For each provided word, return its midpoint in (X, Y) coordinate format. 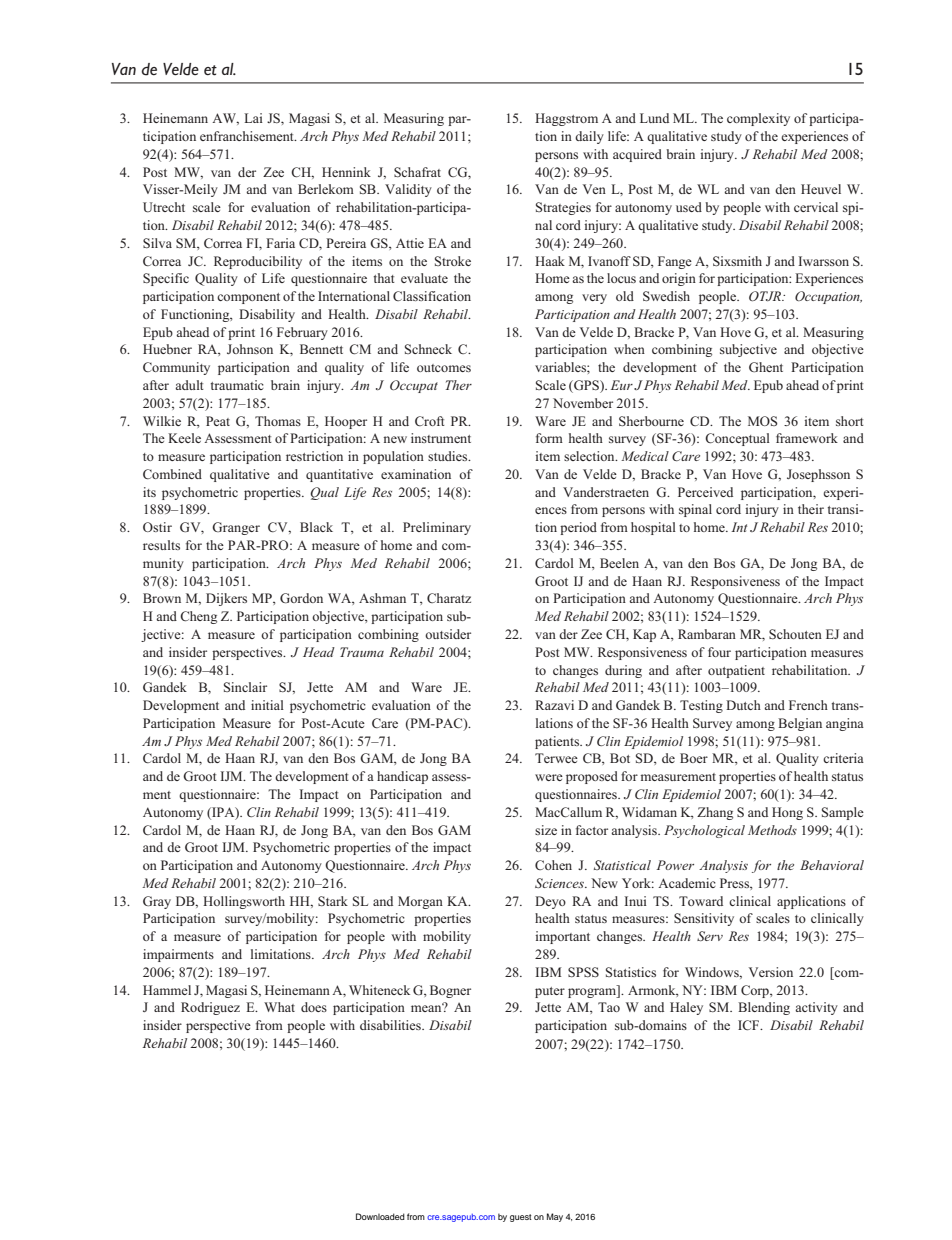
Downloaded (380, 1216)
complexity (758, 119)
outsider (448, 634)
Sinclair (245, 687)
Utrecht (164, 207)
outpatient (736, 671)
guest (521, 1218)
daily (589, 137)
